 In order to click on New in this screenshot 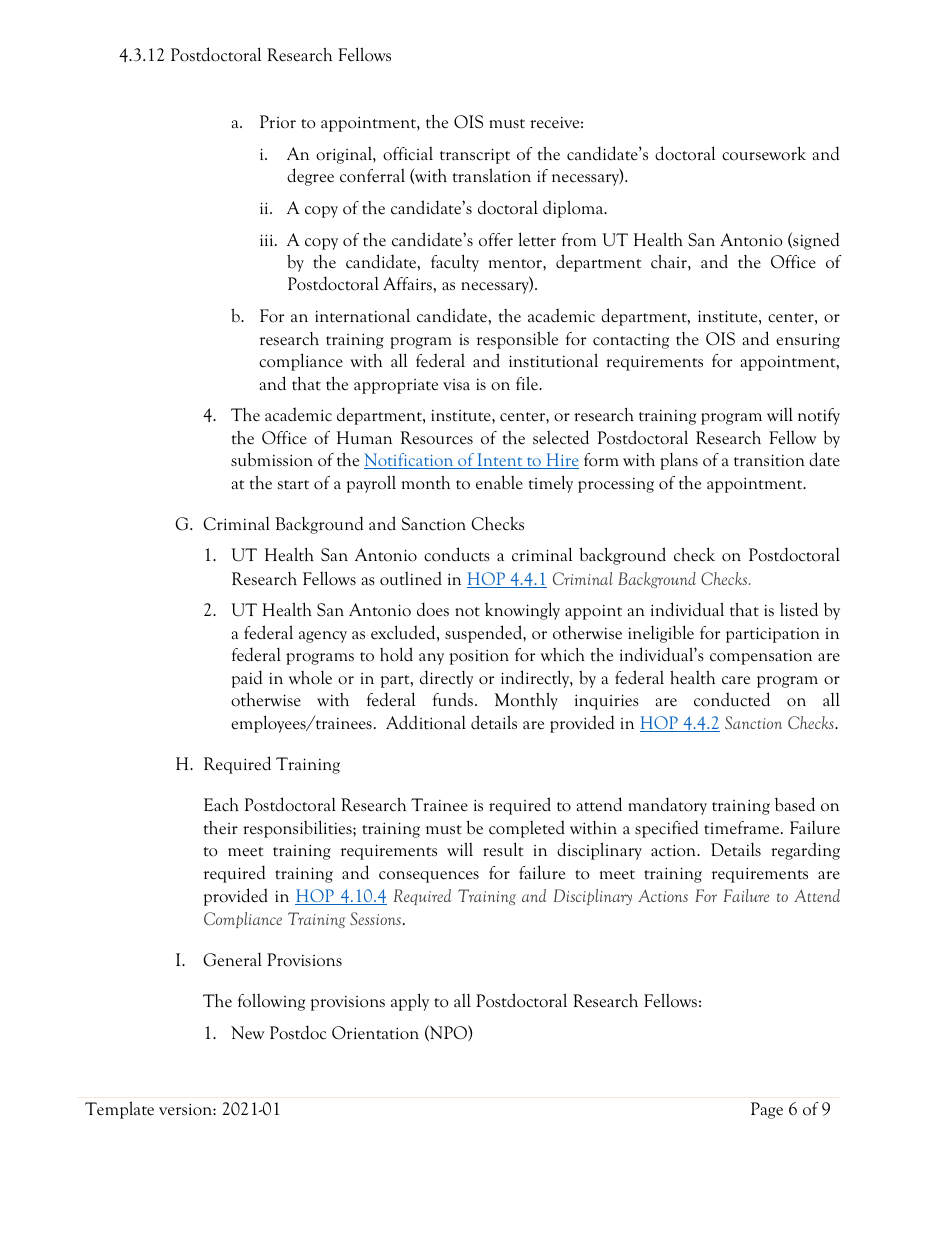, I will do `click(247, 1033)`.
